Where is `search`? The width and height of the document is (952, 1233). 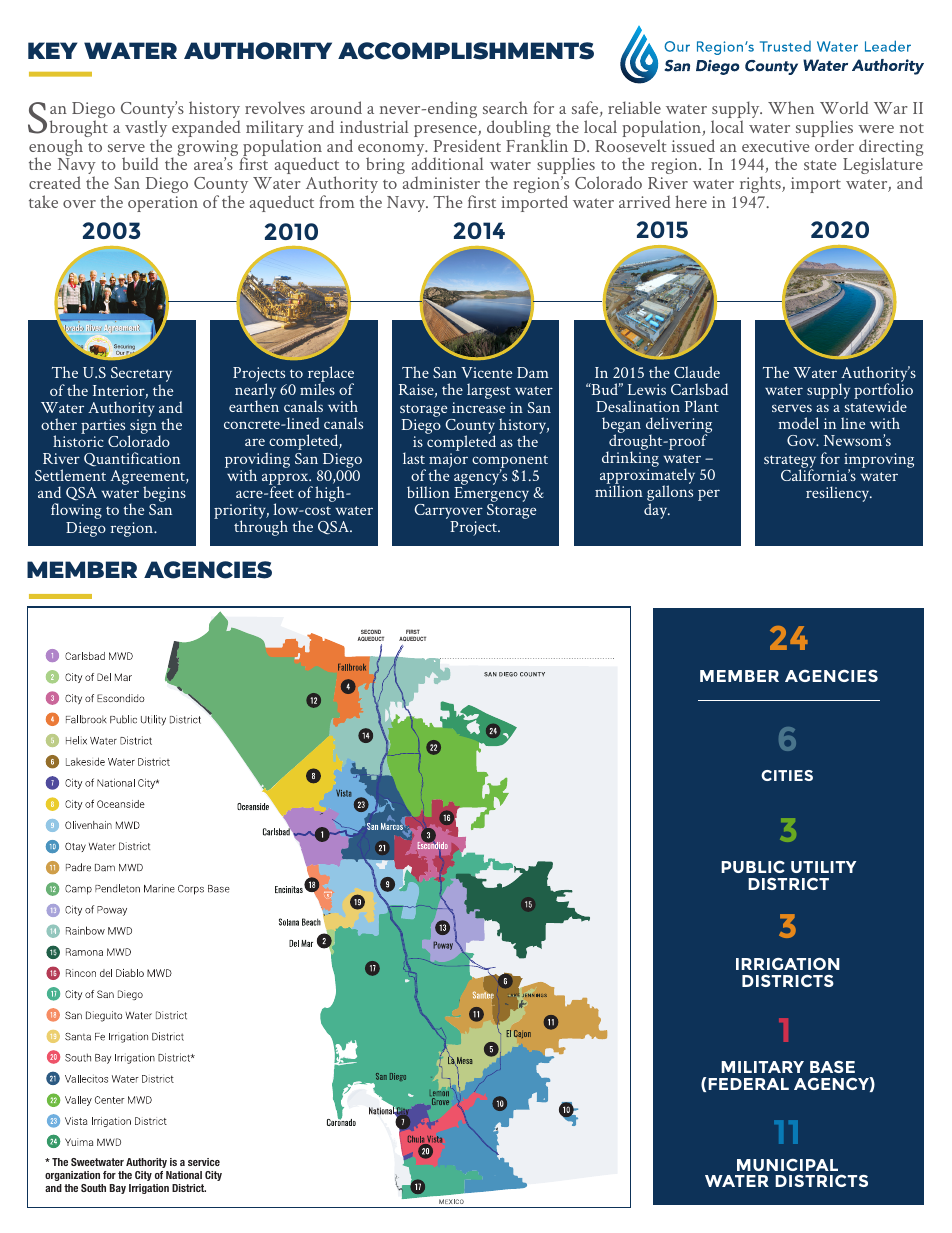 search is located at coordinates (505, 107).
